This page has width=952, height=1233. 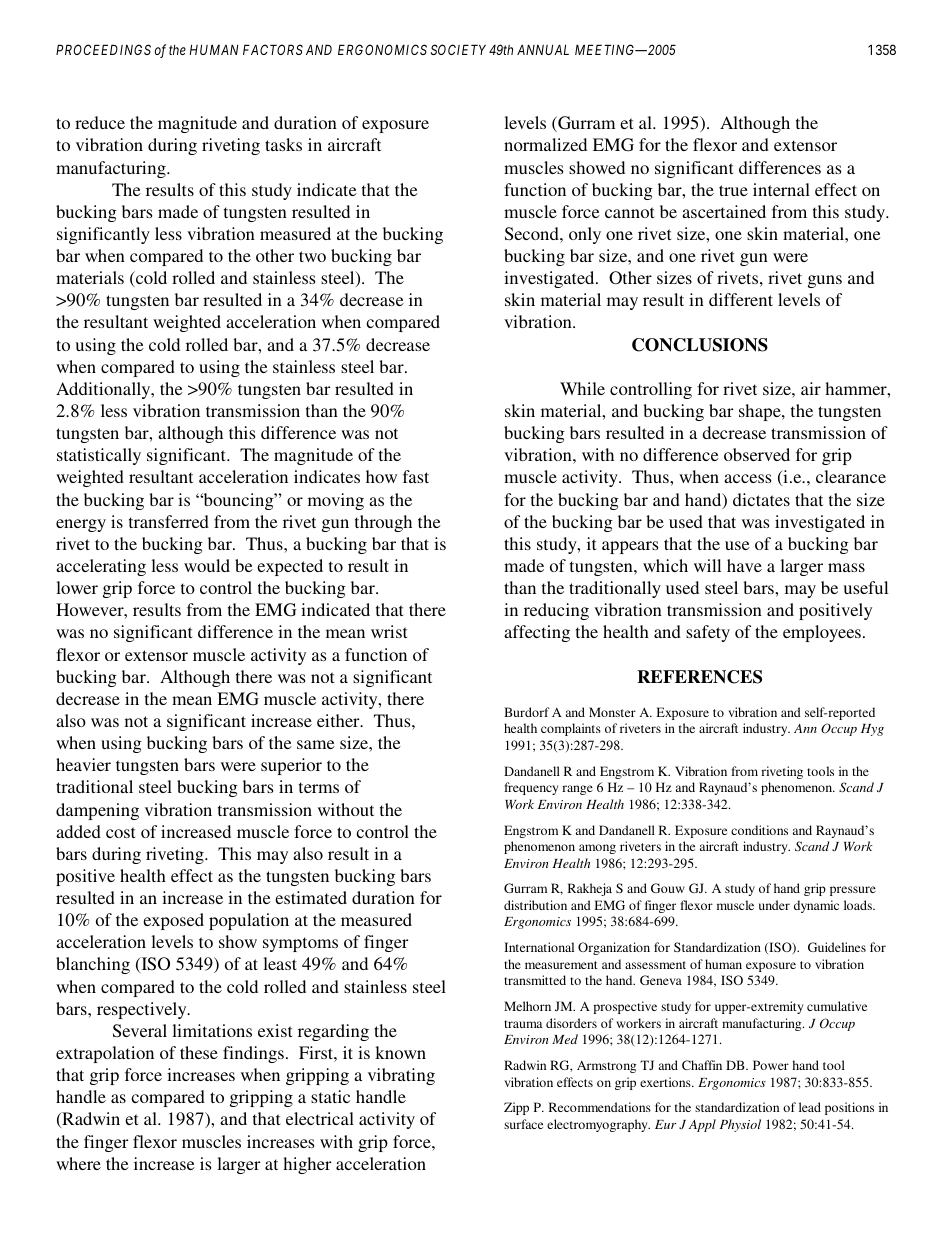 I want to click on Physiol, so click(x=740, y=1125).
